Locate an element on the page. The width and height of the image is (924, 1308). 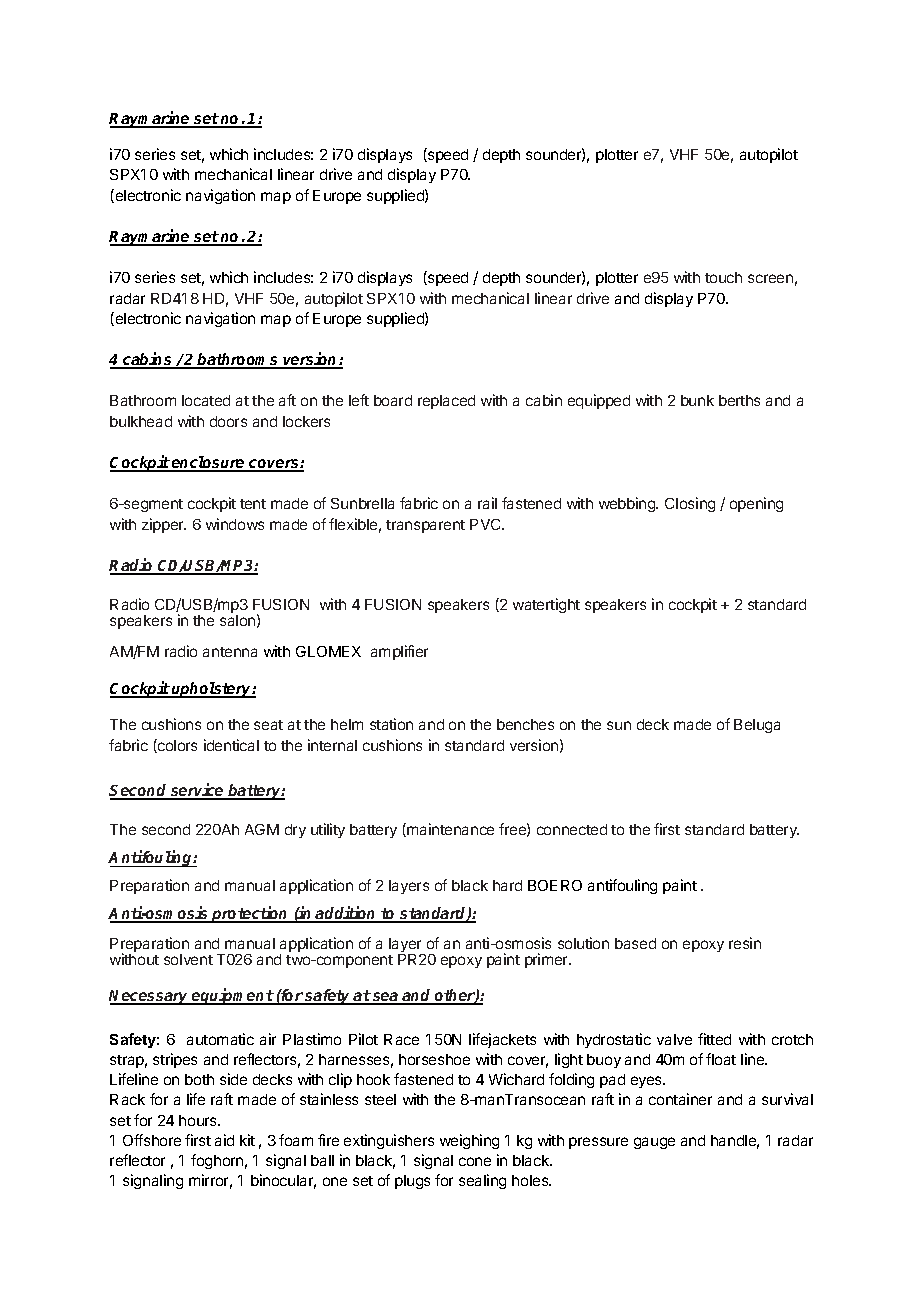
gauge is located at coordinates (654, 1143).
